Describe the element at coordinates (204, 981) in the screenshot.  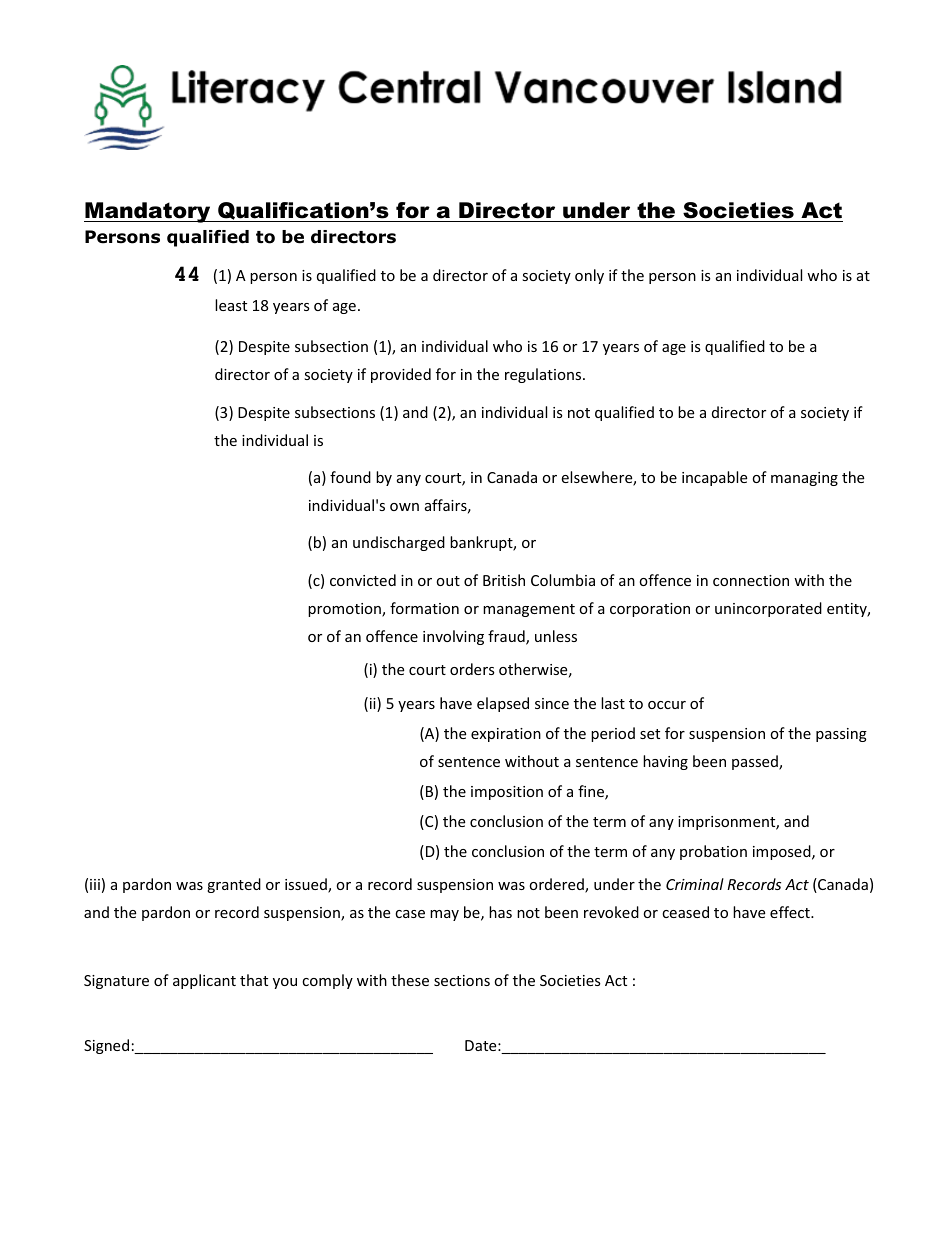
I see `applicant` at that location.
